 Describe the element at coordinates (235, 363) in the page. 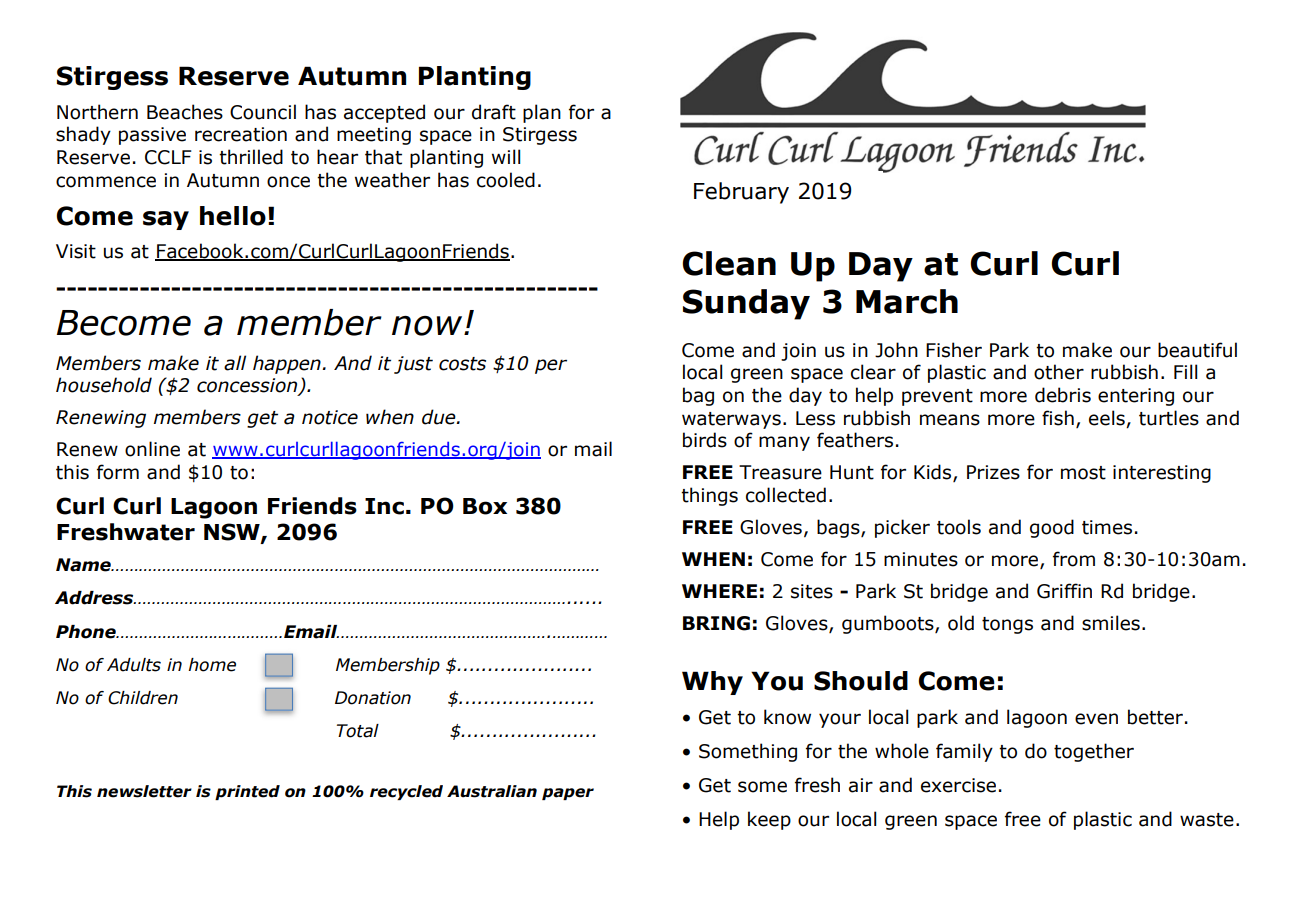

I see `all` at that location.
